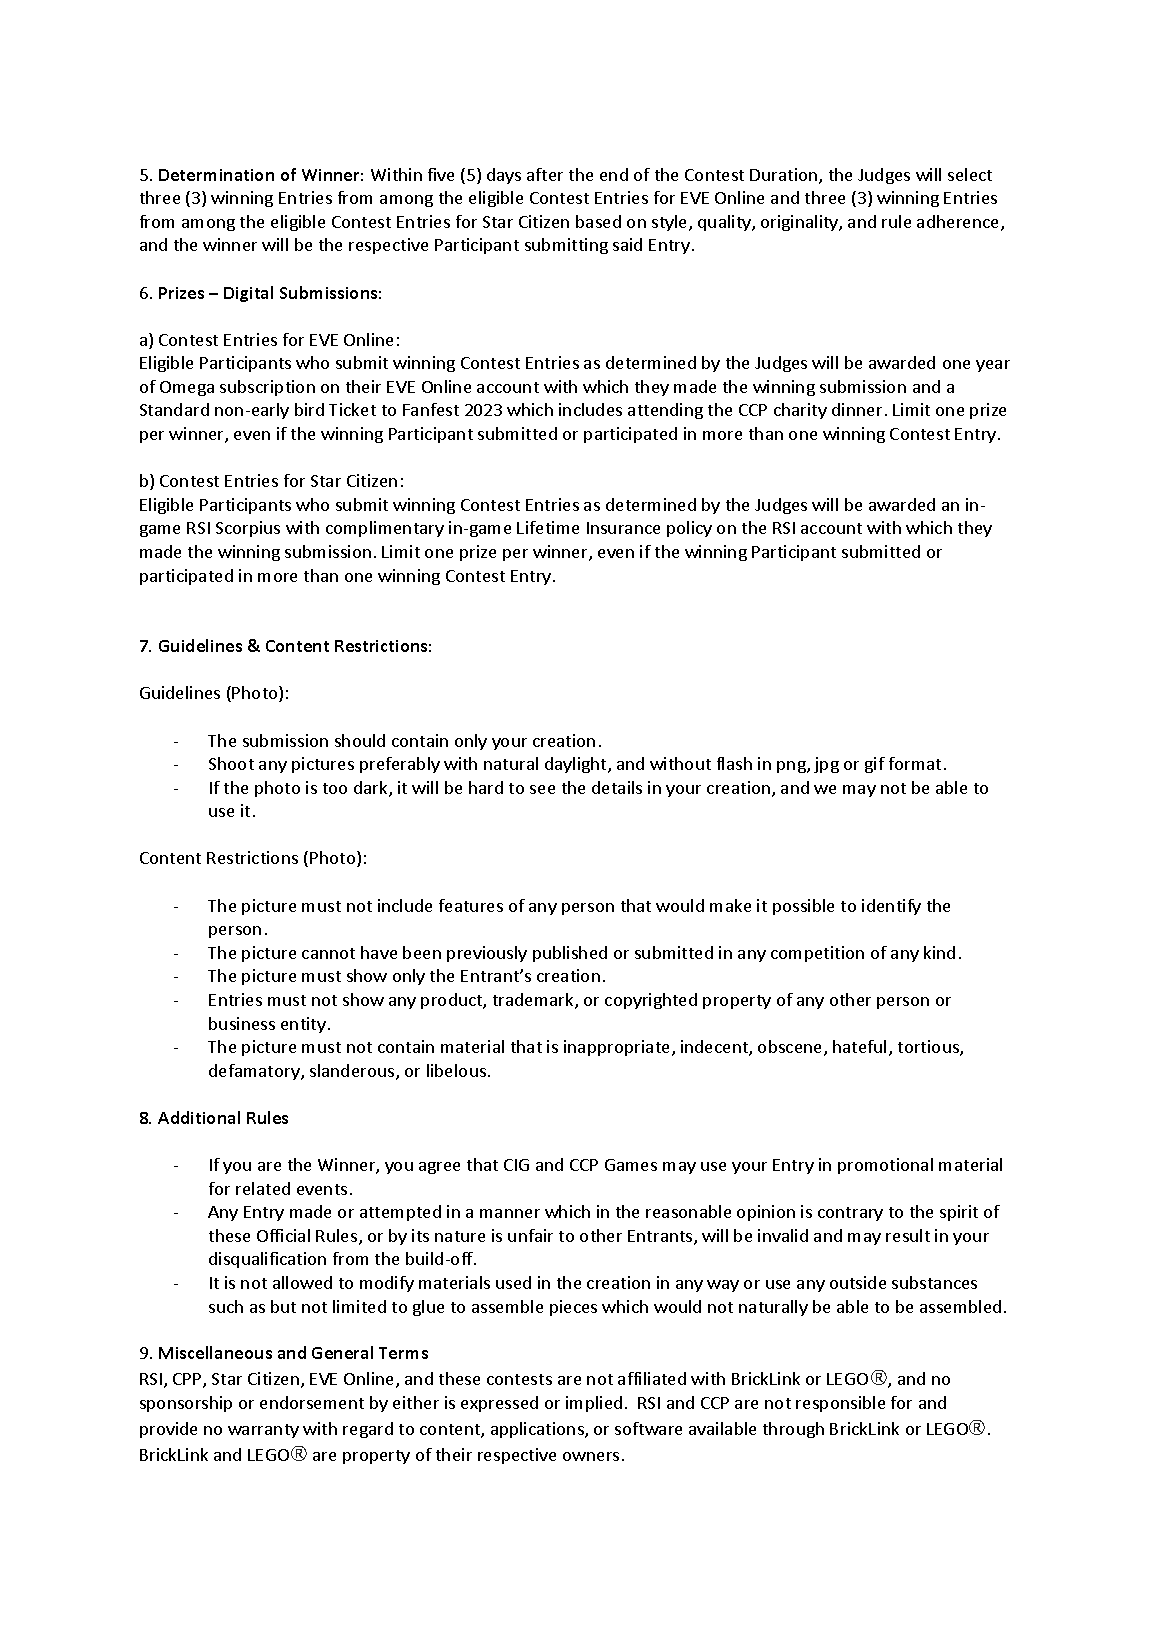 Image resolution: width=1150 pixels, height=1626 pixels. What do you see at coordinates (542, 789) in the screenshot?
I see `see` at bounding box center [542, 789].
